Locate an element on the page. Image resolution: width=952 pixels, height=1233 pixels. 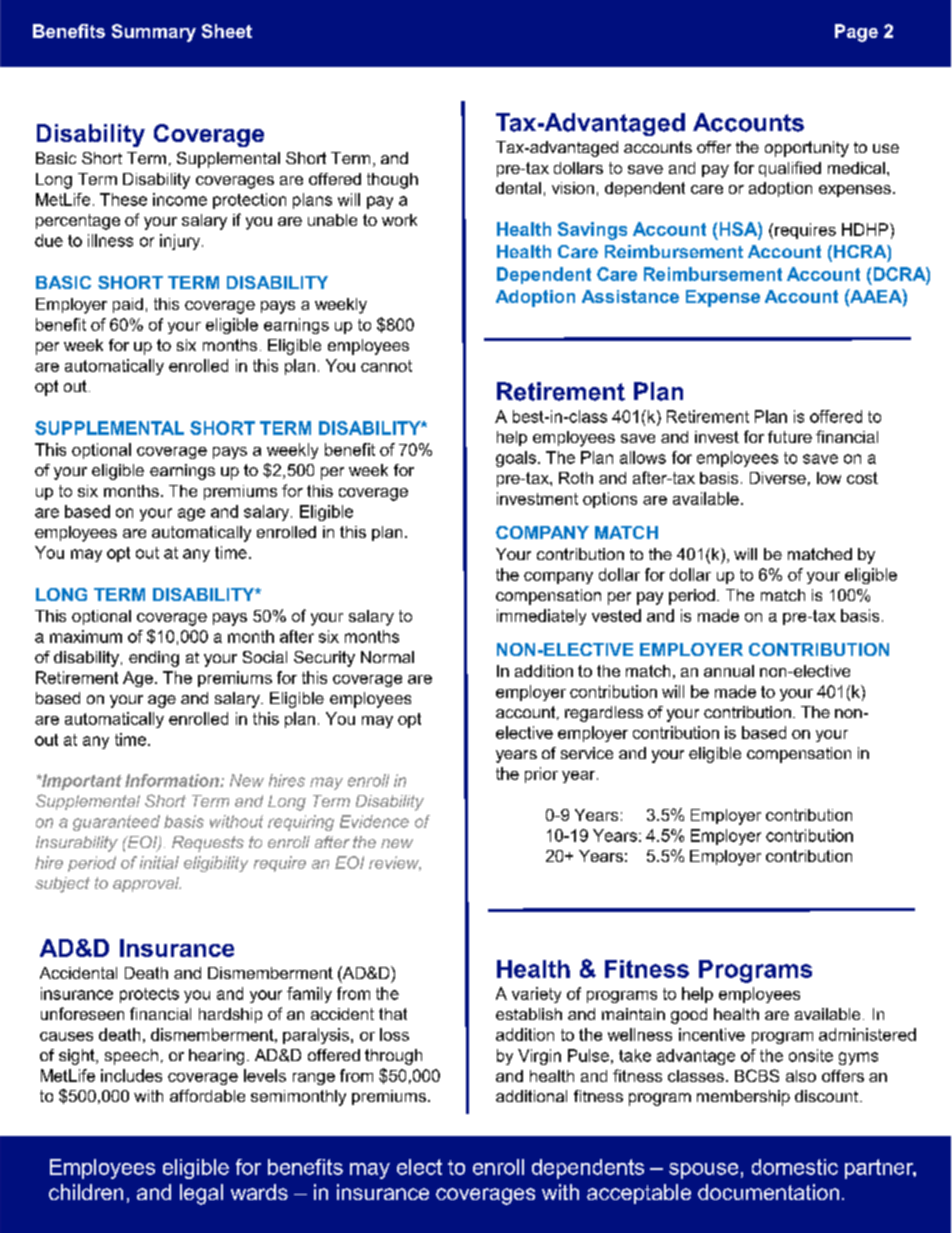
immediately is located at coordinates (541, 617).
